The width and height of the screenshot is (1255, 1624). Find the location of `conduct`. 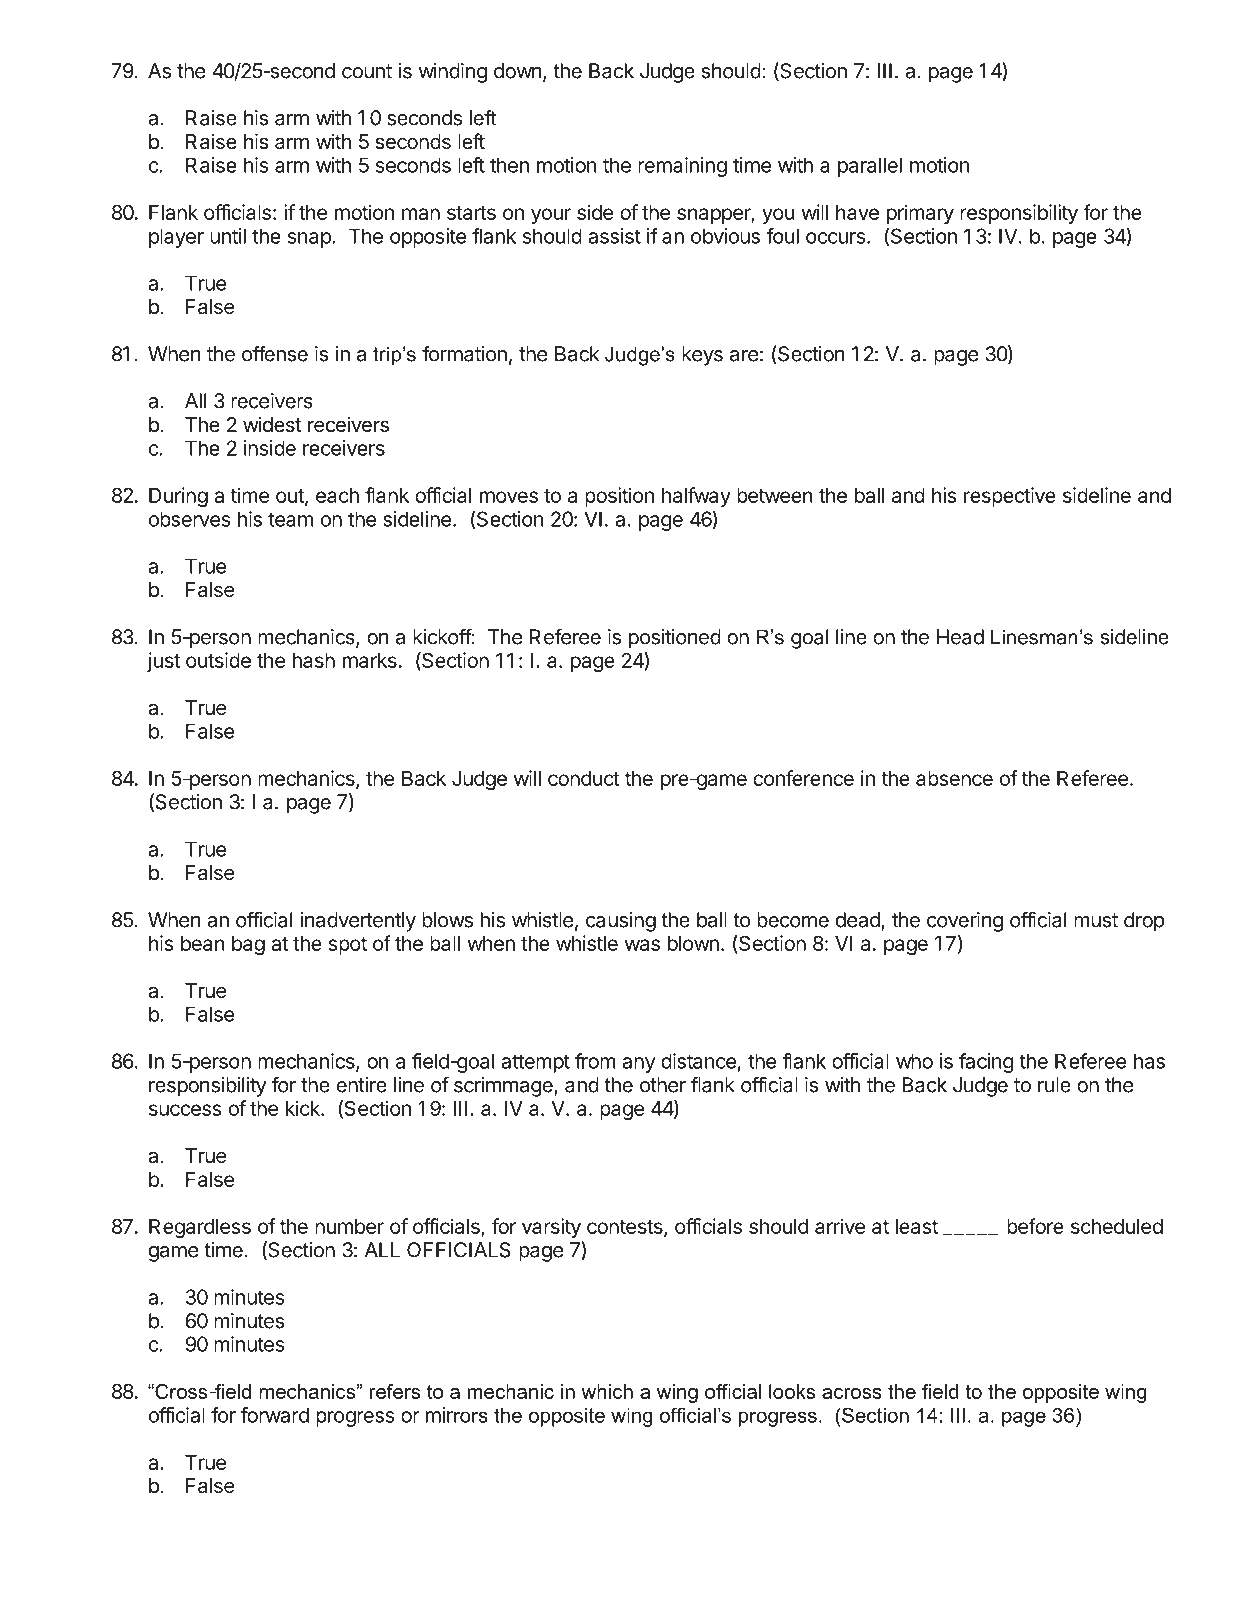

conduct is located at coordinates (584, 778).
